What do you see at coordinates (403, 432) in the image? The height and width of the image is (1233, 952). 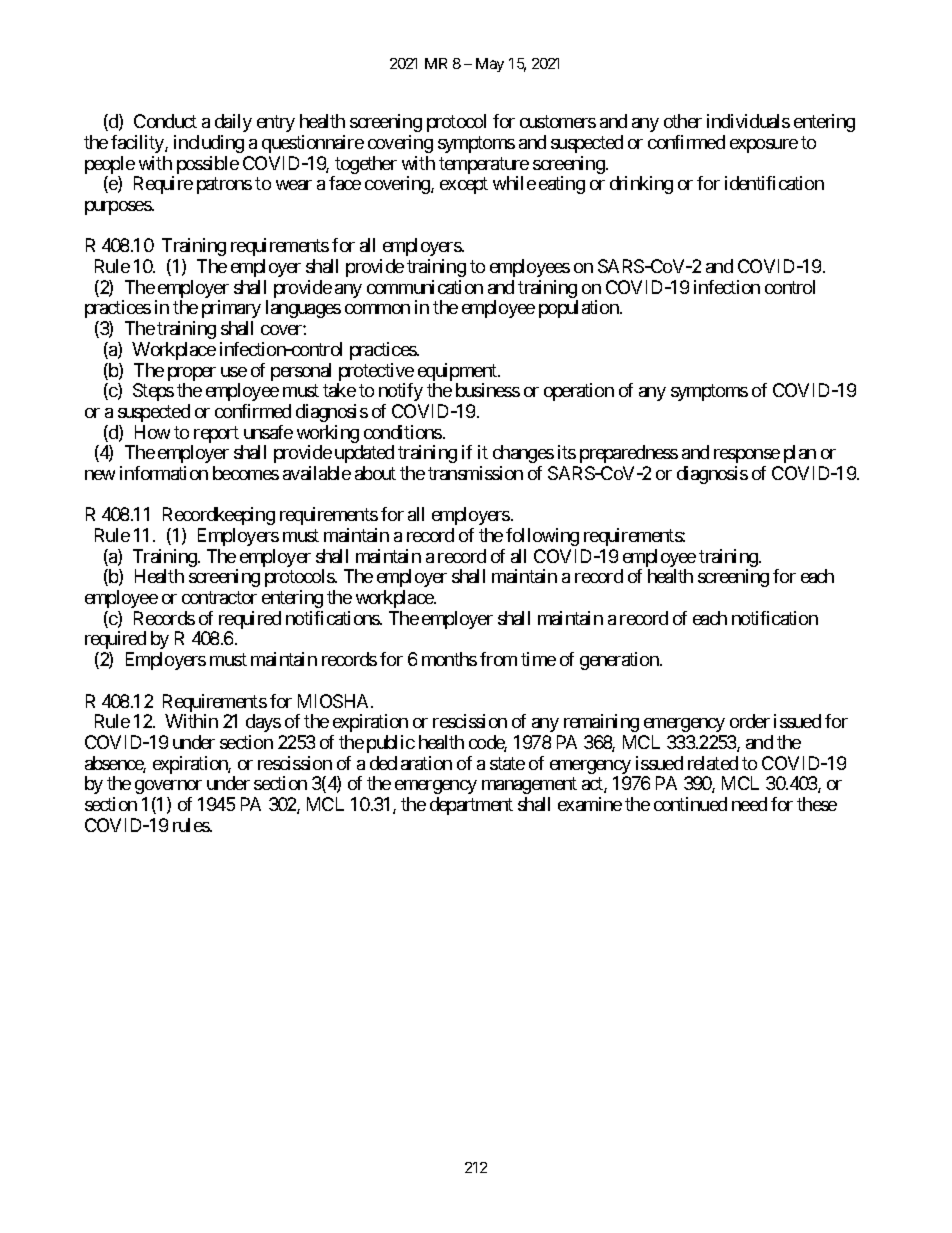 I see `conditions` at bounding box center [403, 432].
